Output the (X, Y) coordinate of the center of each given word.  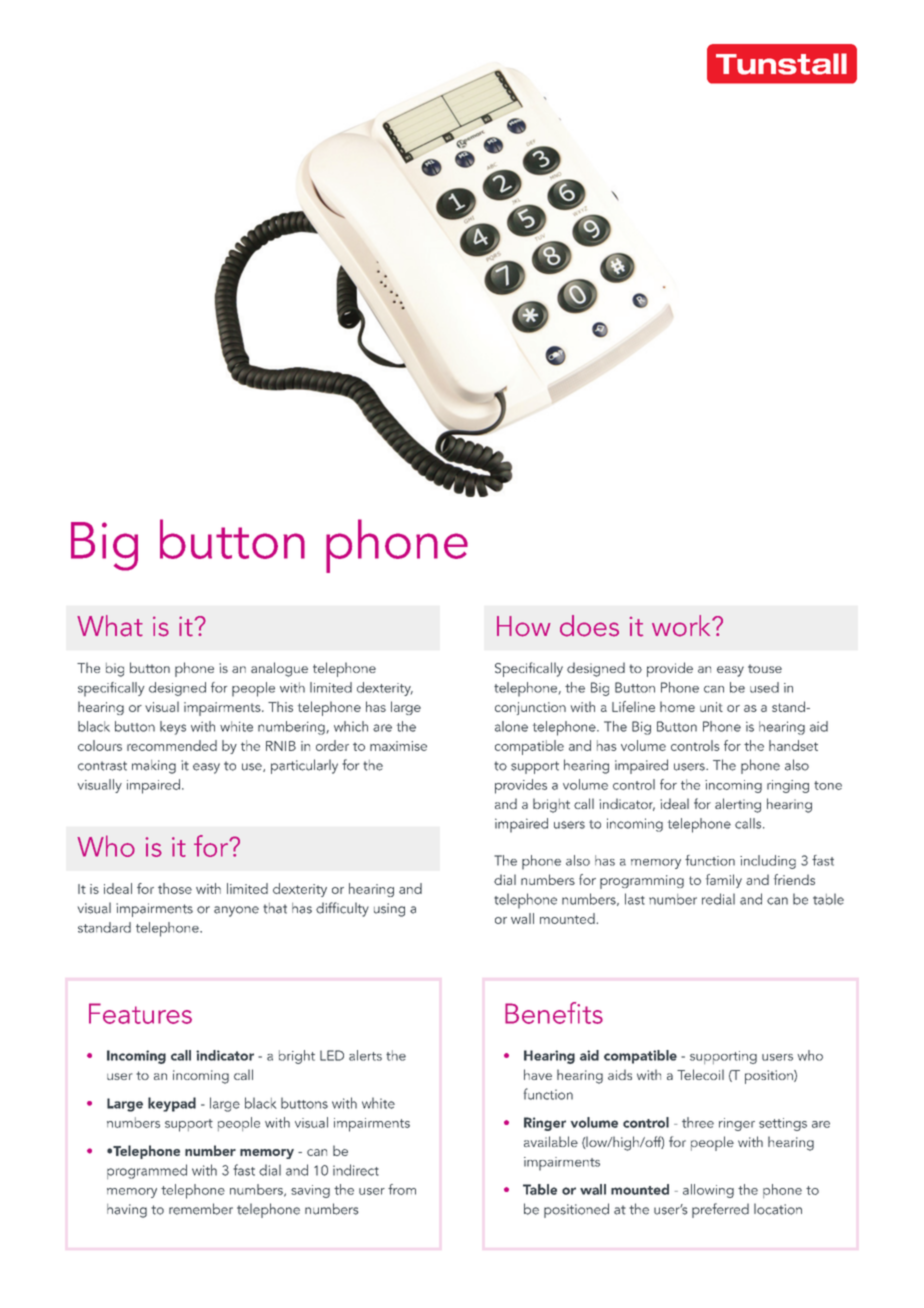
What (110, 626)
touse (765, 668)
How (524, 626)
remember (201, 1209)
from (402, 1189)
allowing (708, 1191)
